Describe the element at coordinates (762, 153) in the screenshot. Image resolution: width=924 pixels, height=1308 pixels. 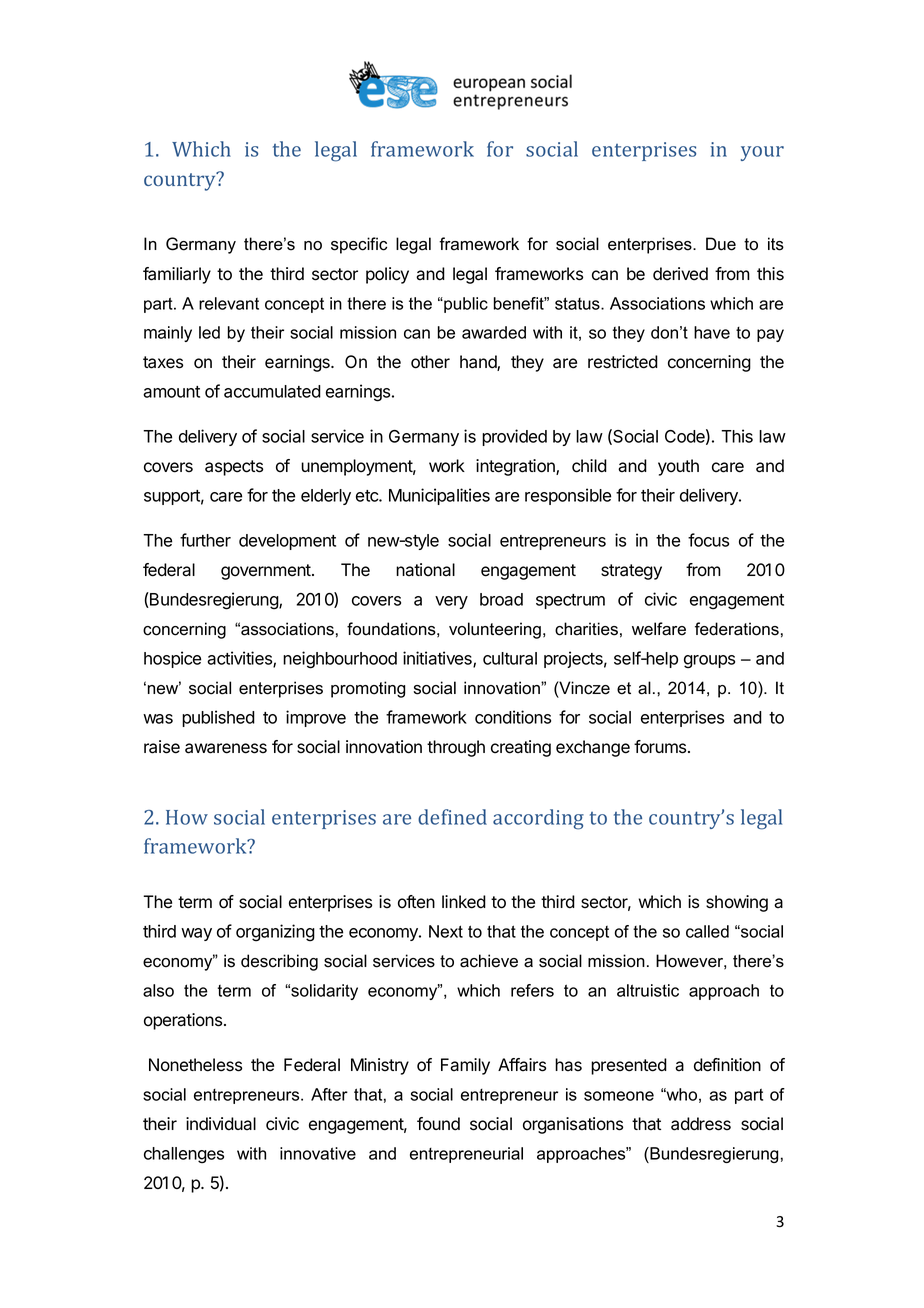
I see `your` at that location.
